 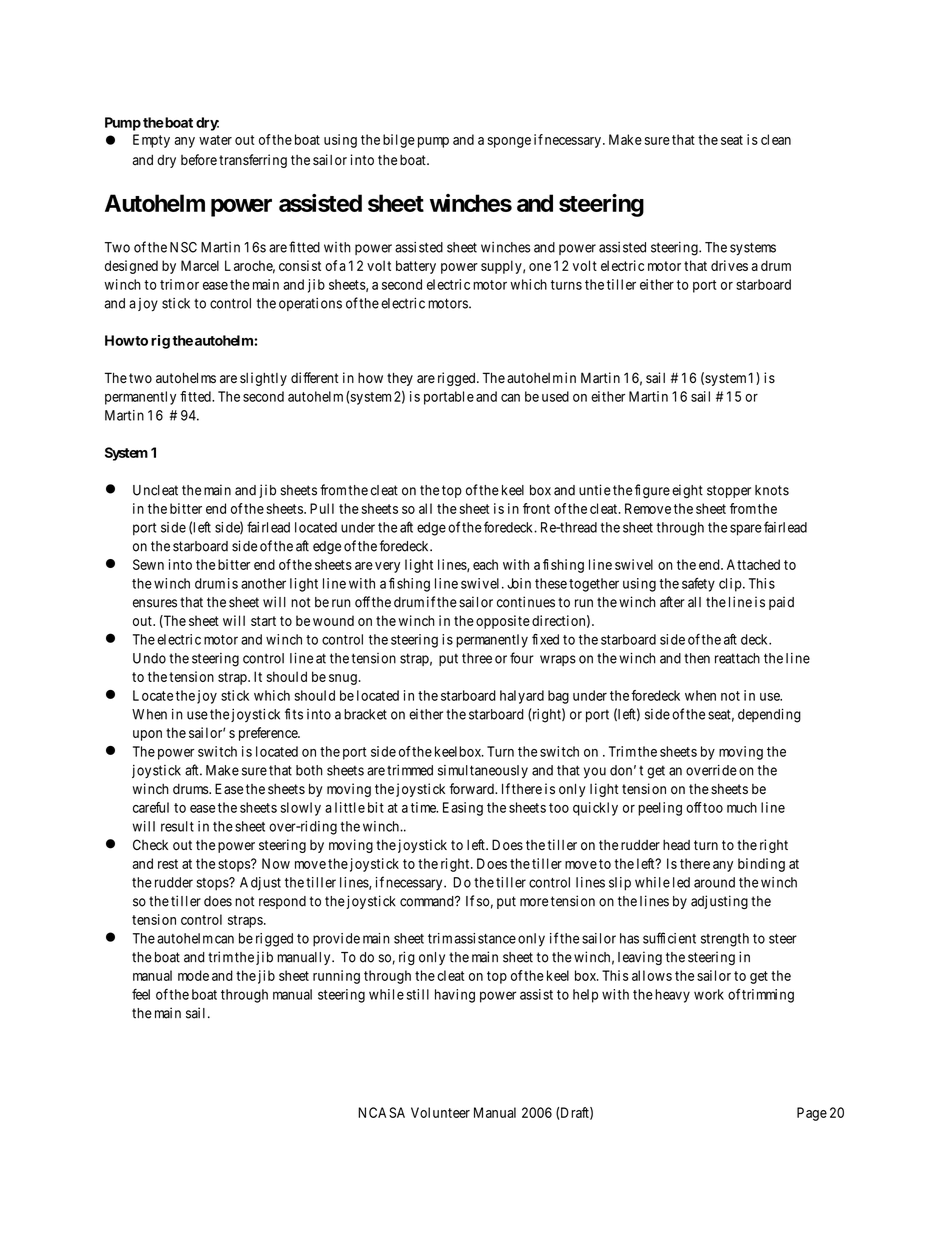 I want to click on then, so click(x=697, y=658).
